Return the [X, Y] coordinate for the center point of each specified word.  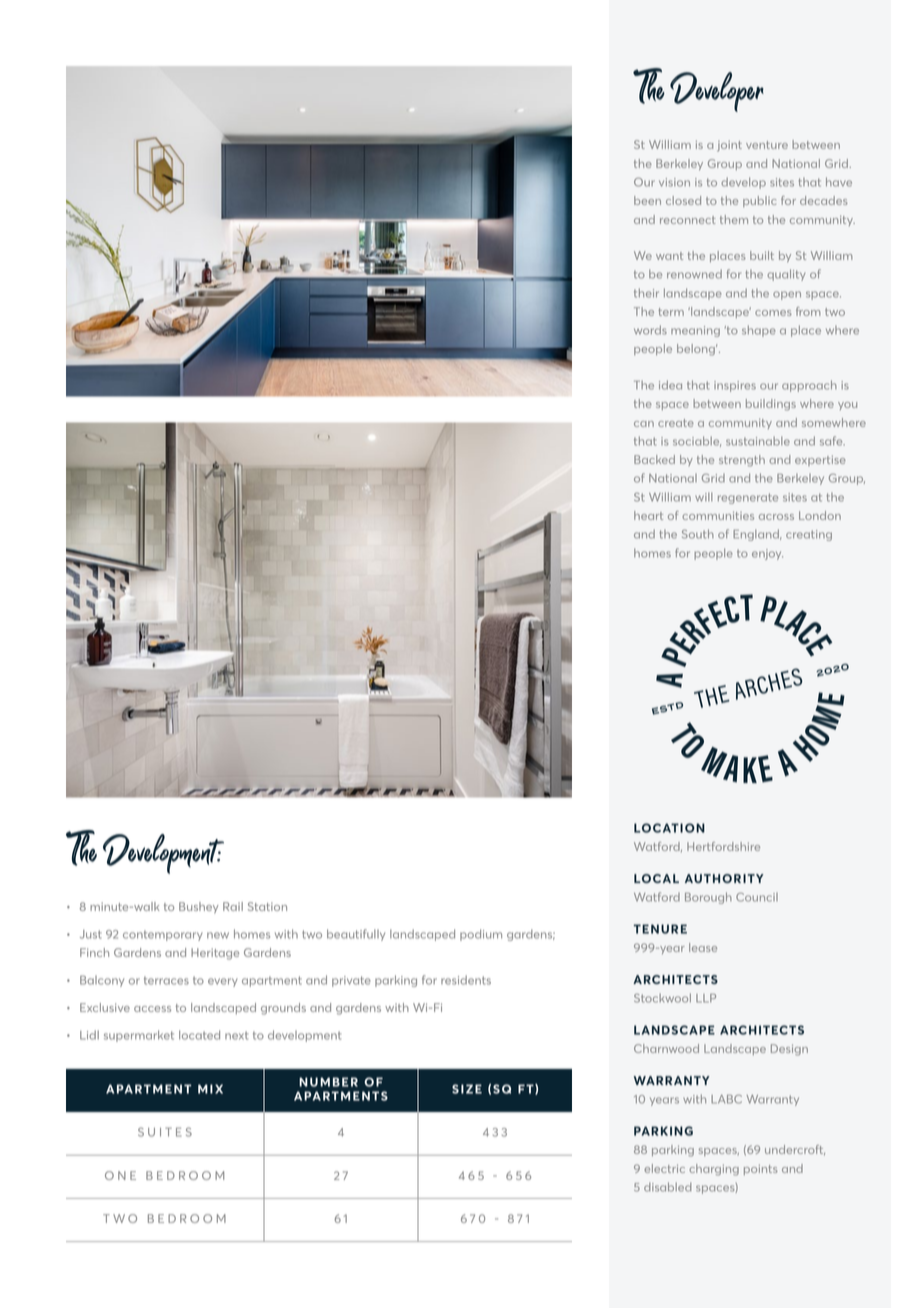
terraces [166, 980]
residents [466, 980]
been [647, 200]
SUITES [165, 1132]
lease [703, 947]
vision [674, 182]
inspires [735, 386]
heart [648, 515]
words [650, 330]
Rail [233, 906]
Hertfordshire [723, 846]
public [759, 201]
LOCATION [669, 828]
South [698, 534]
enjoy [767, 554]
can [644, 424]
